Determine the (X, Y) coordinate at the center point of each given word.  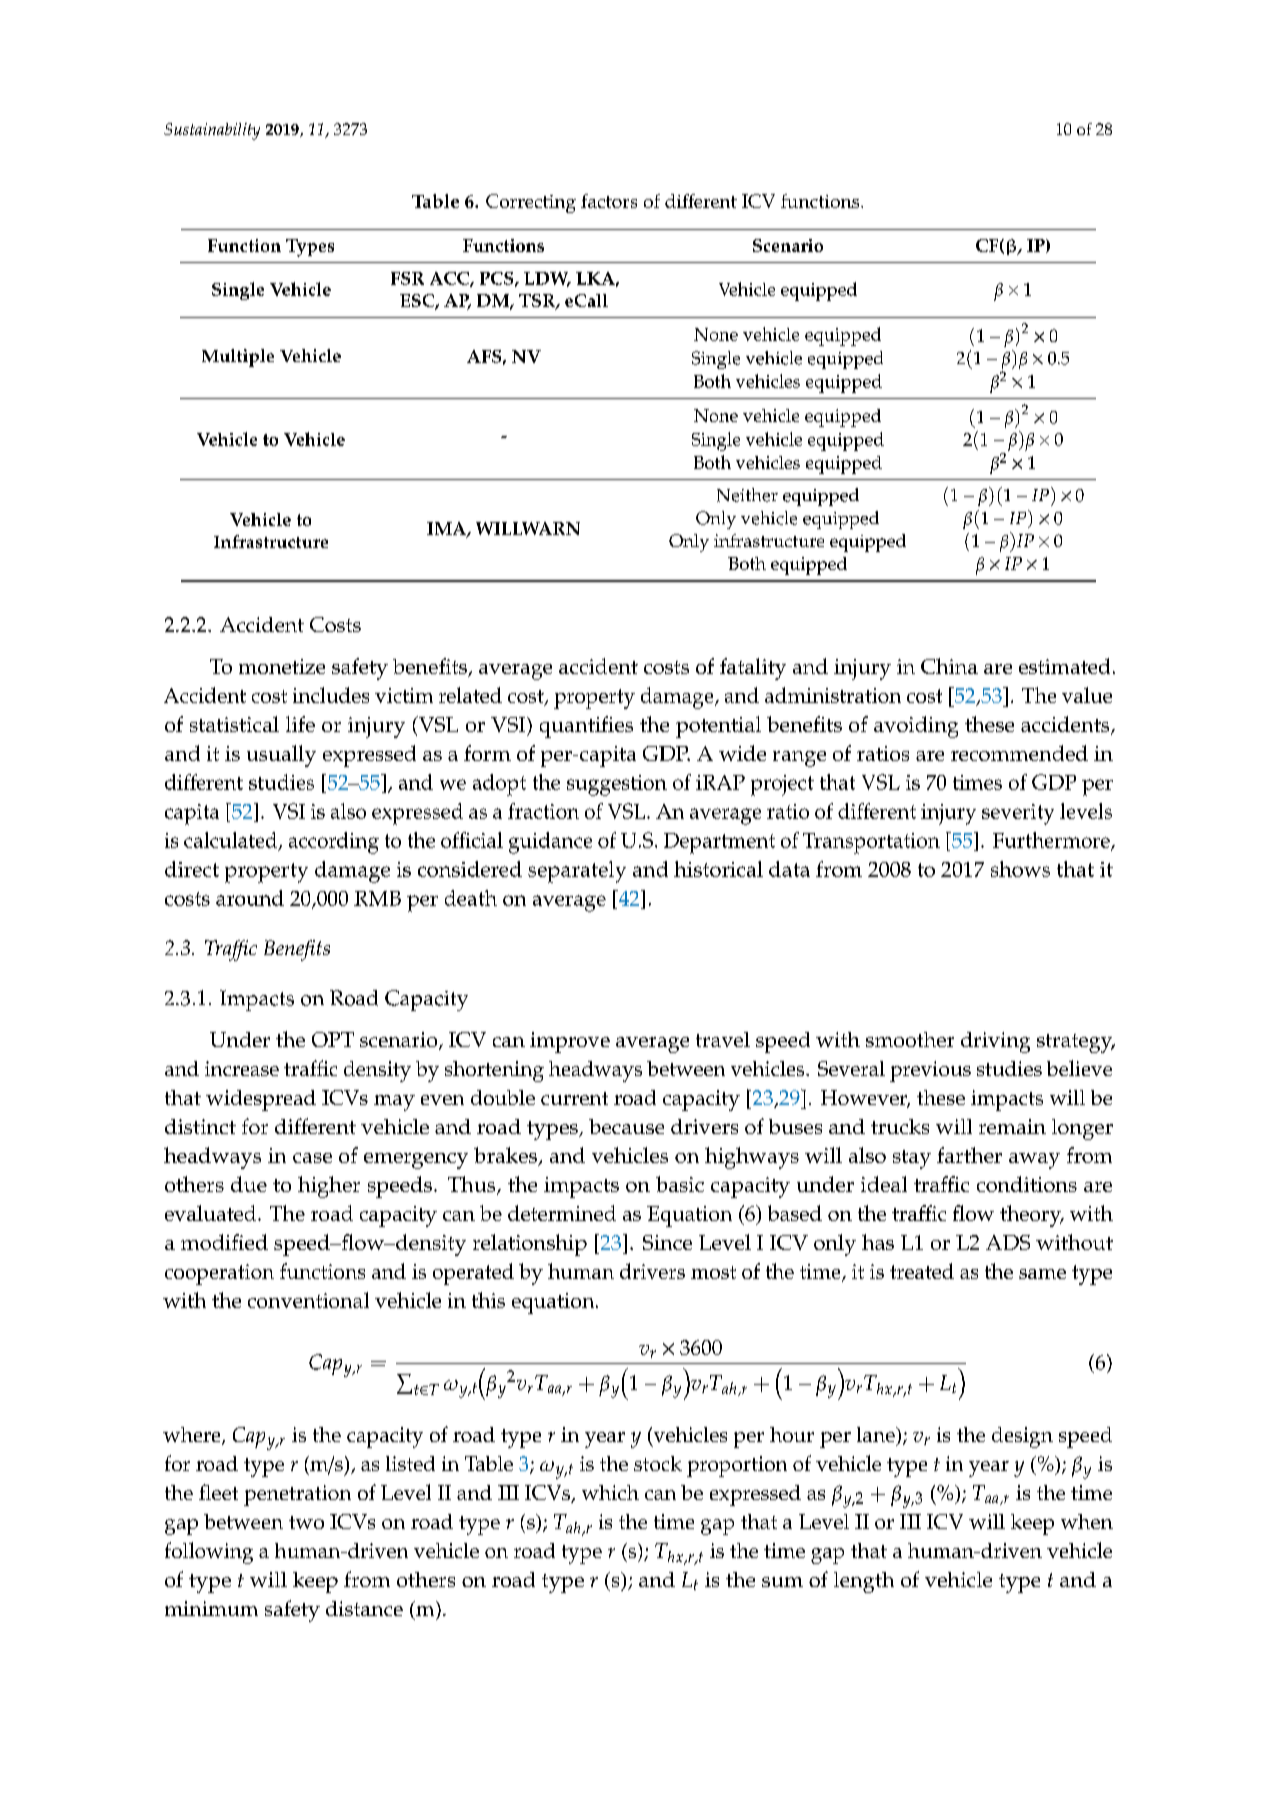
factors (609, 201)
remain (1012, 1126)
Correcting (531, 203)
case (312, 1158)
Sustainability (212, 131)
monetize (282, 666)
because (626, 1126)
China (949, 666)
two (306, 1522)
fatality (753, 669)
